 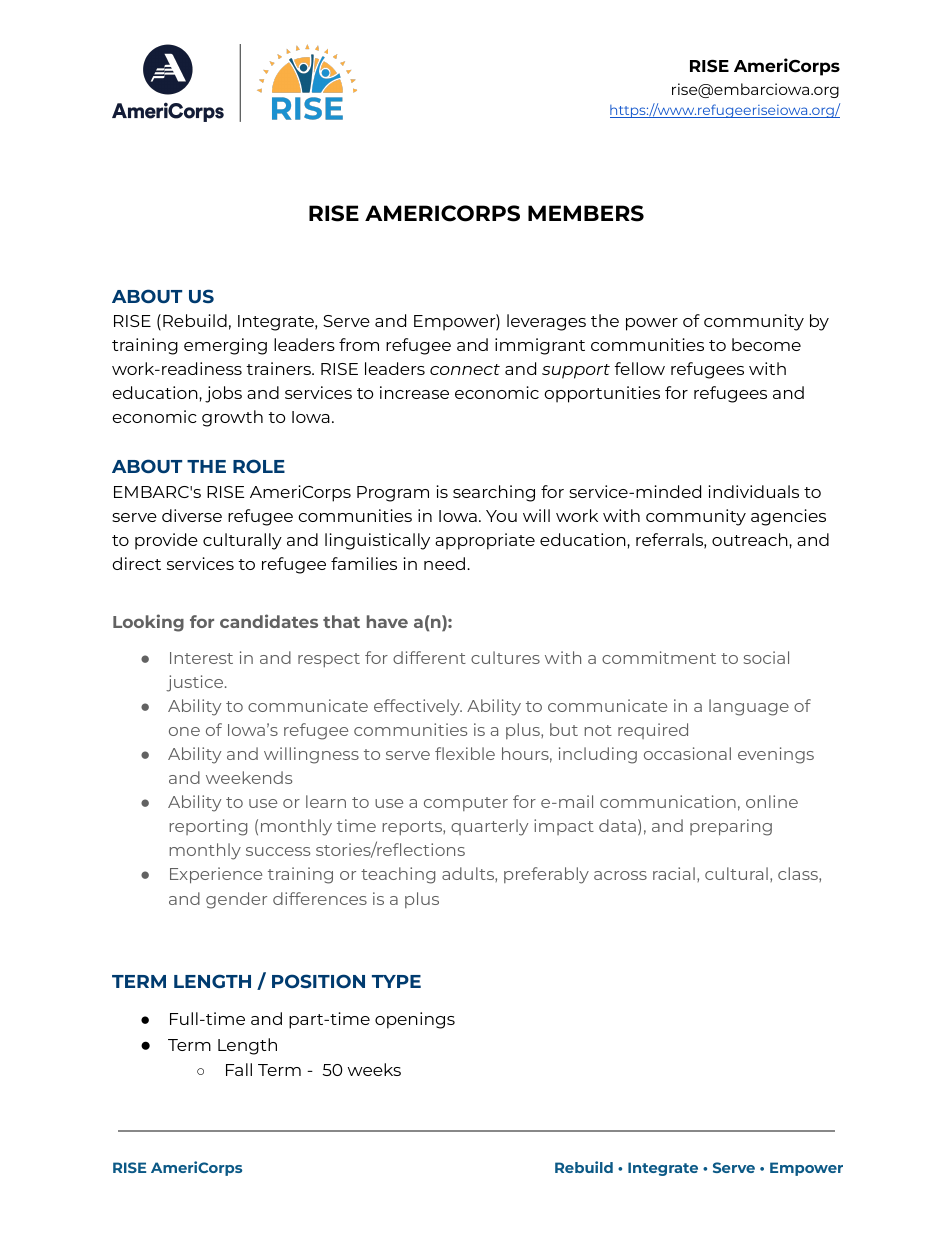 What do you see at coordinates (766, 657) in the screenshot?
I see `social` at bounding box center [766, 657].
